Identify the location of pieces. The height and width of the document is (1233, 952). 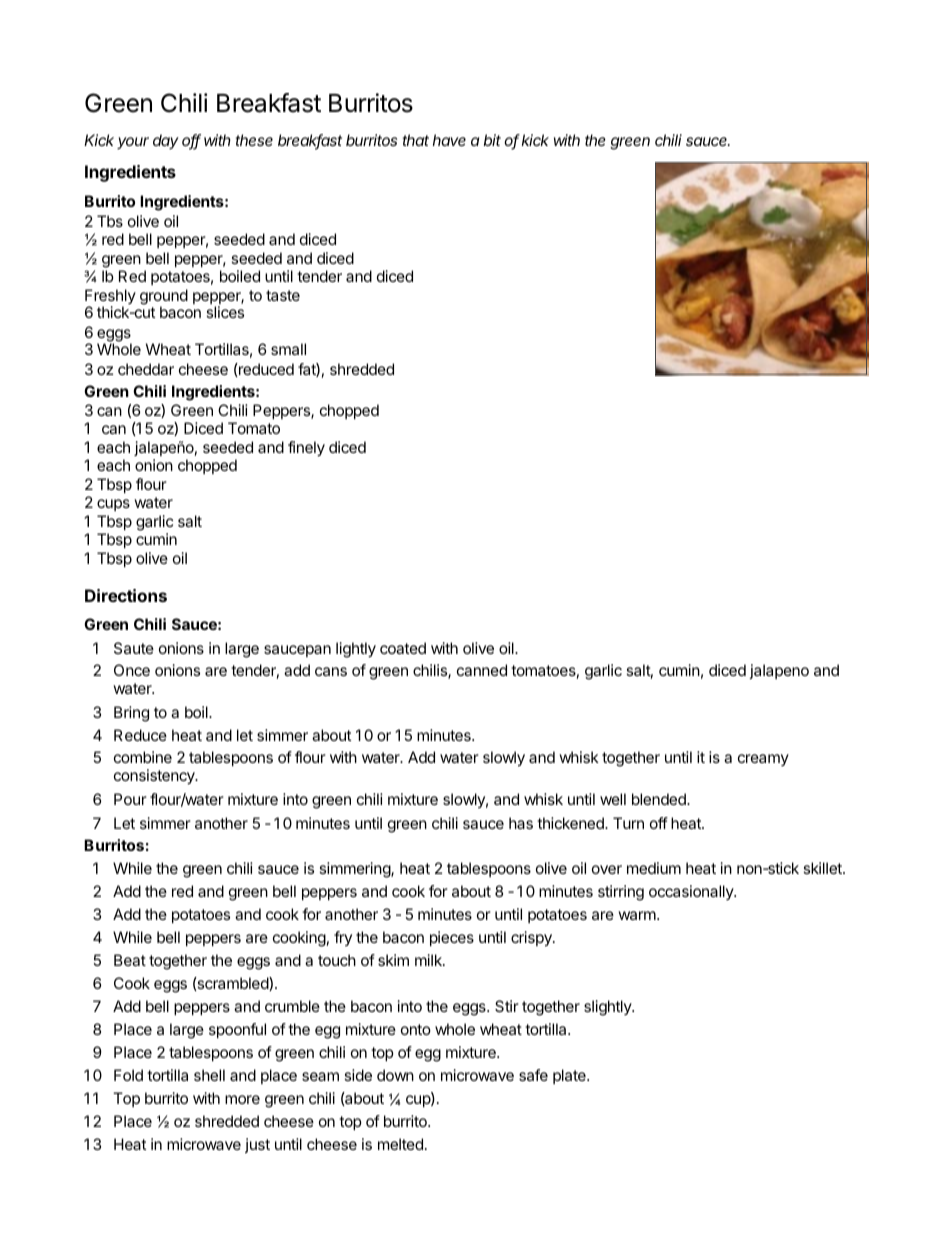
(452, 938).
